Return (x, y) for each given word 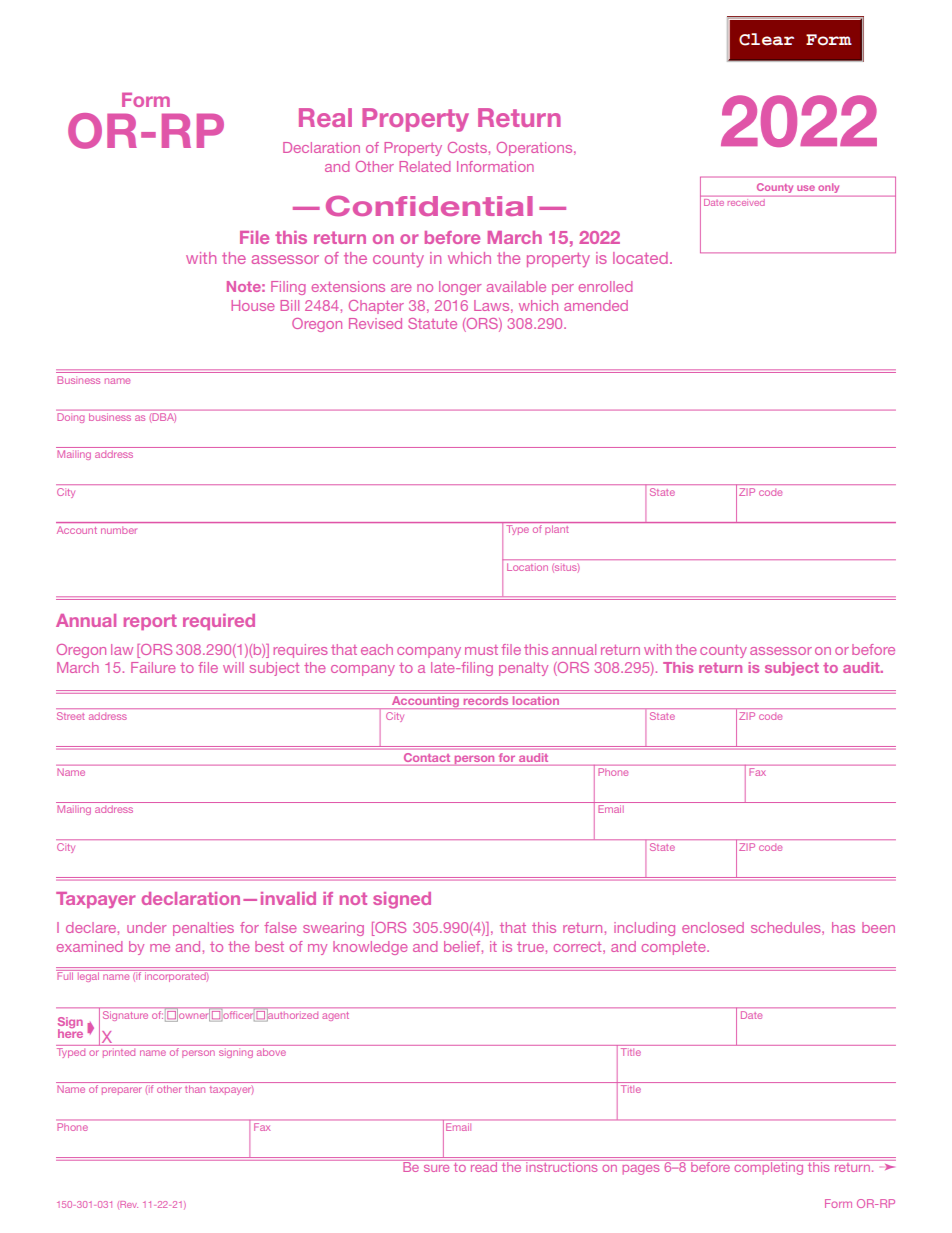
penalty (523, 669)
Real (325, 117)
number (118, 530)
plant (556, 530)
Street (71, 716)
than (195, 1089)
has (843, 927)
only (829, 188)
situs (565, 568)
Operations (536, 149)
